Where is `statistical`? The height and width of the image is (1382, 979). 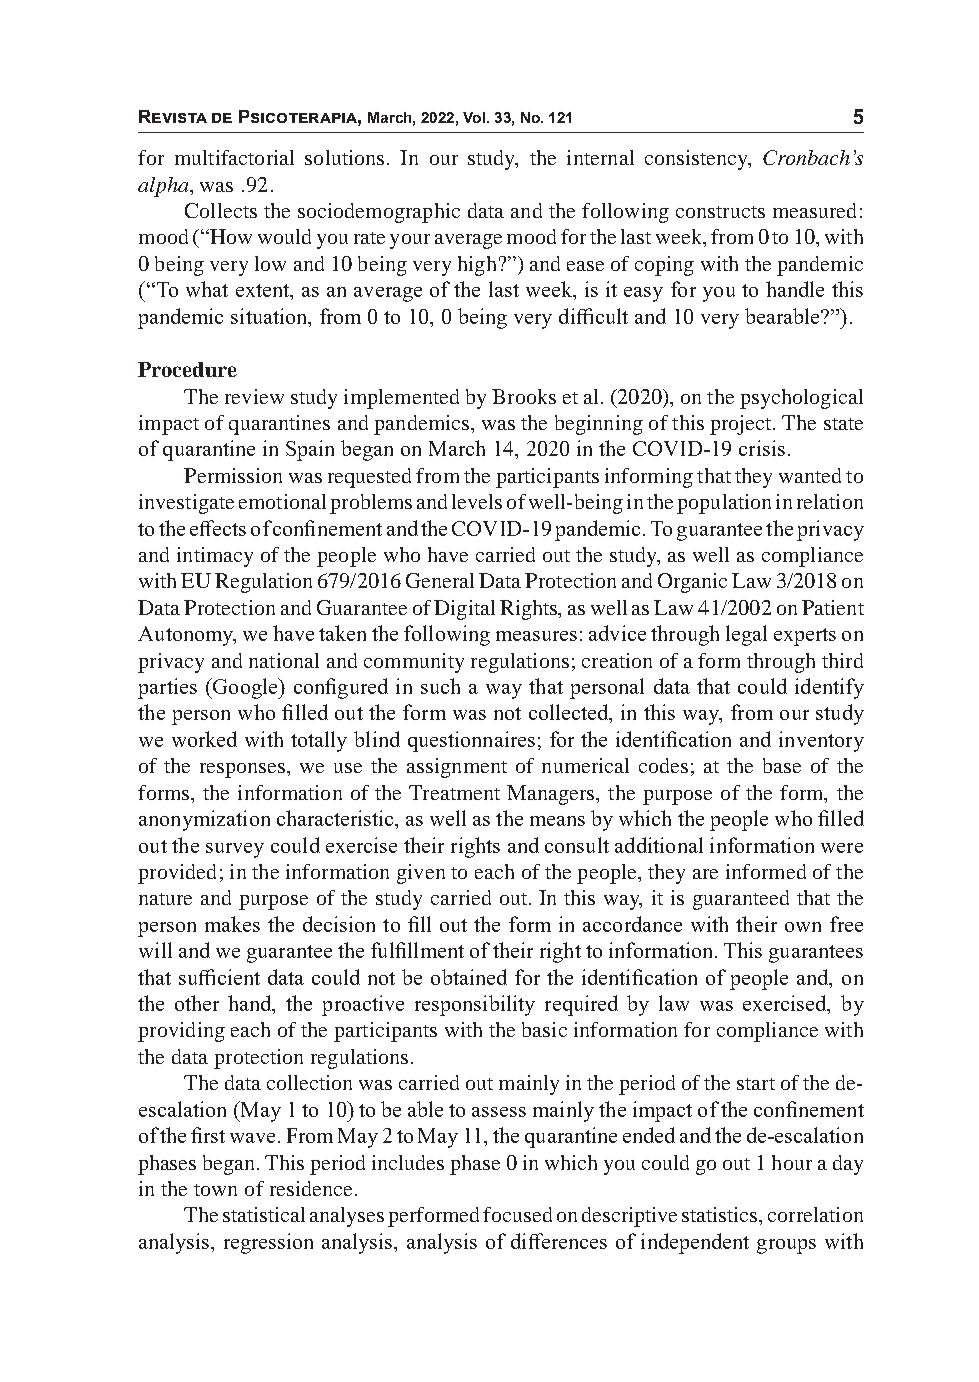 statistical is located at coordinates (264, 1214).
